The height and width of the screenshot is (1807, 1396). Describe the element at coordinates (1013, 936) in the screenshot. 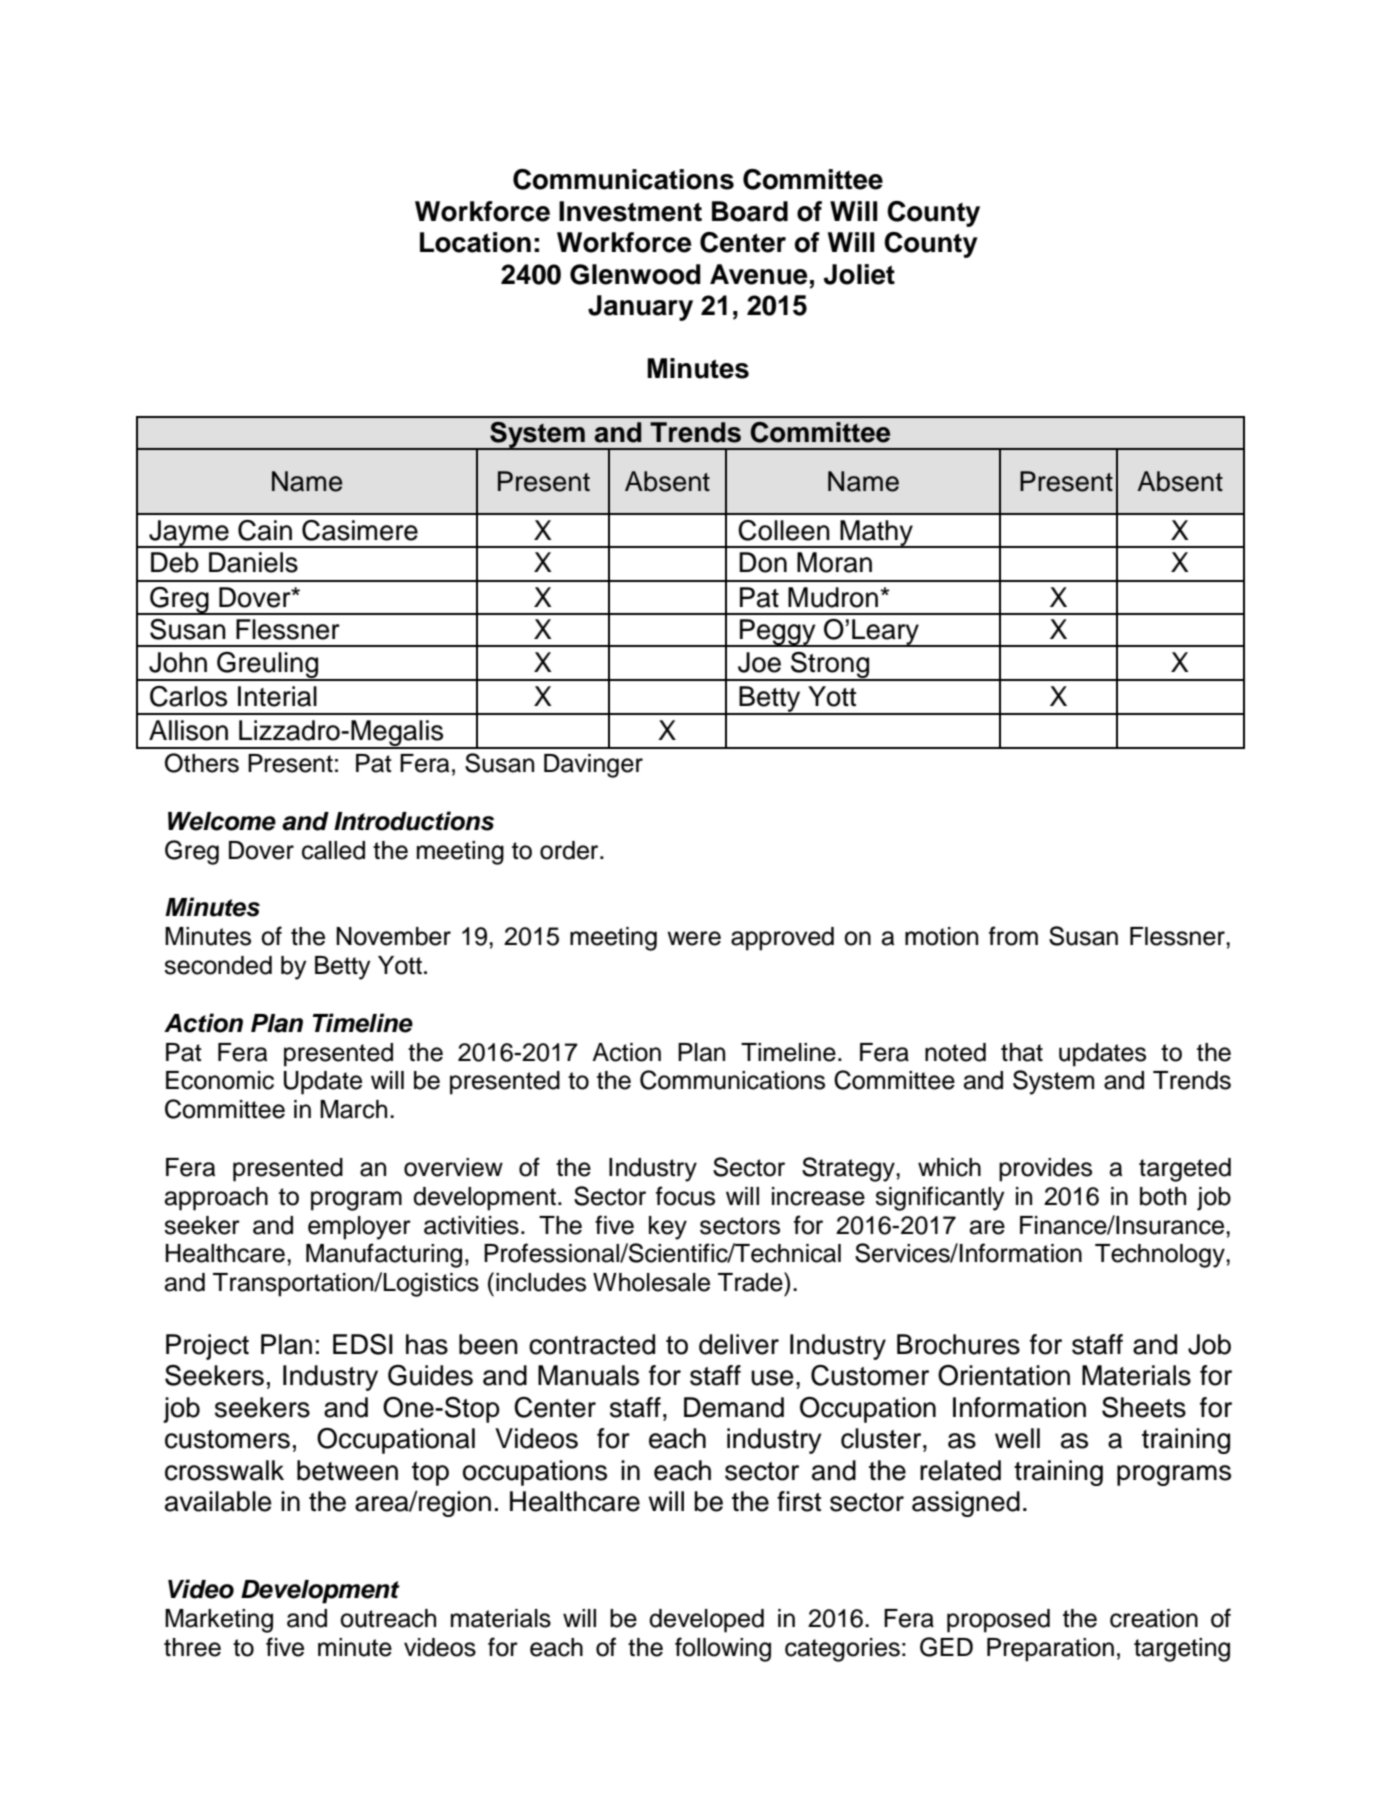

I see `from` at that location.
